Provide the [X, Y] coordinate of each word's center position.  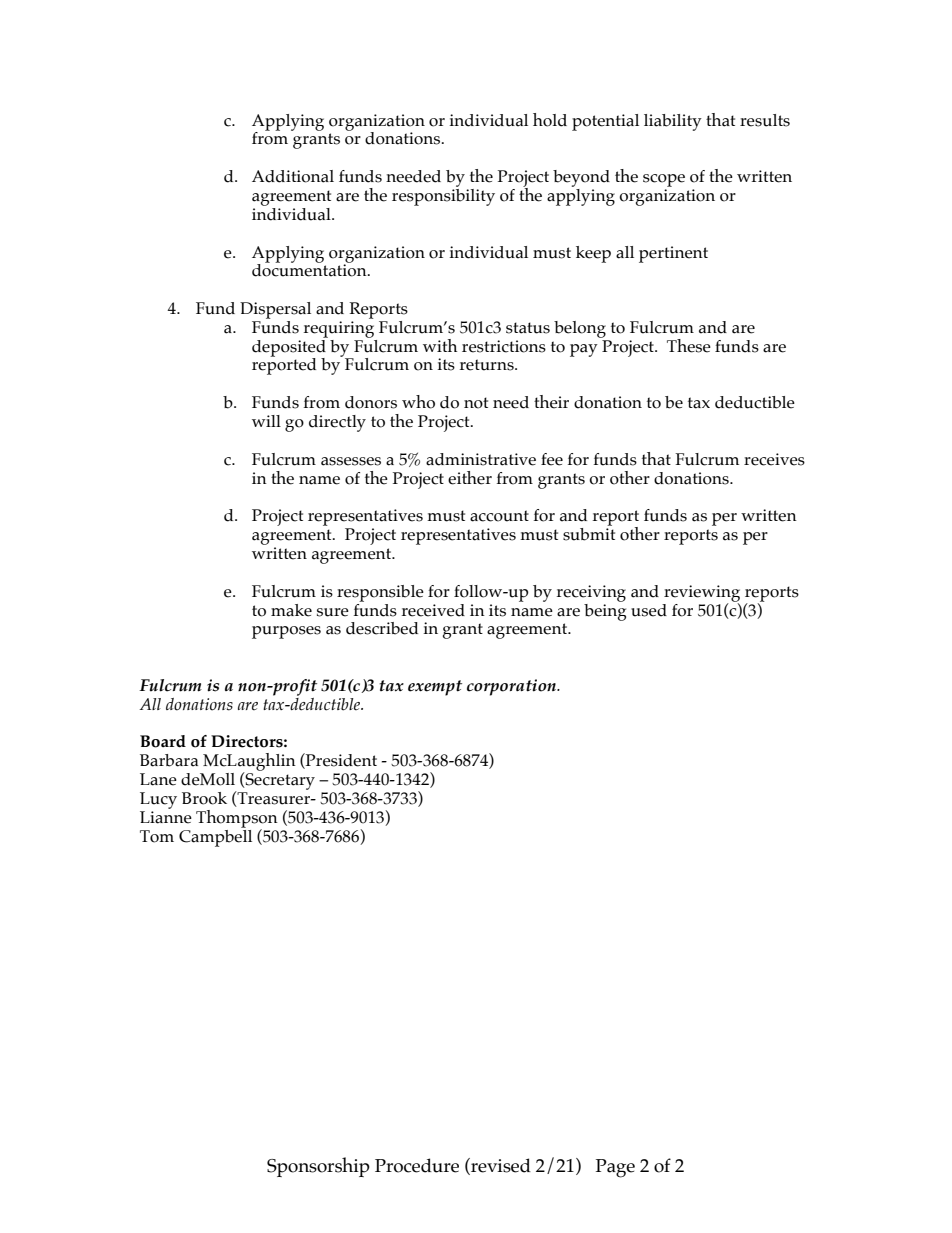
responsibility [443, 196]
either [470, 478]
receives [774, 459]
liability [673, 122]
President [340, 761]
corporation [512, 687]
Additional [293, 176]
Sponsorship [318, 1167]
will [266, 421]
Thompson [237, 820]
